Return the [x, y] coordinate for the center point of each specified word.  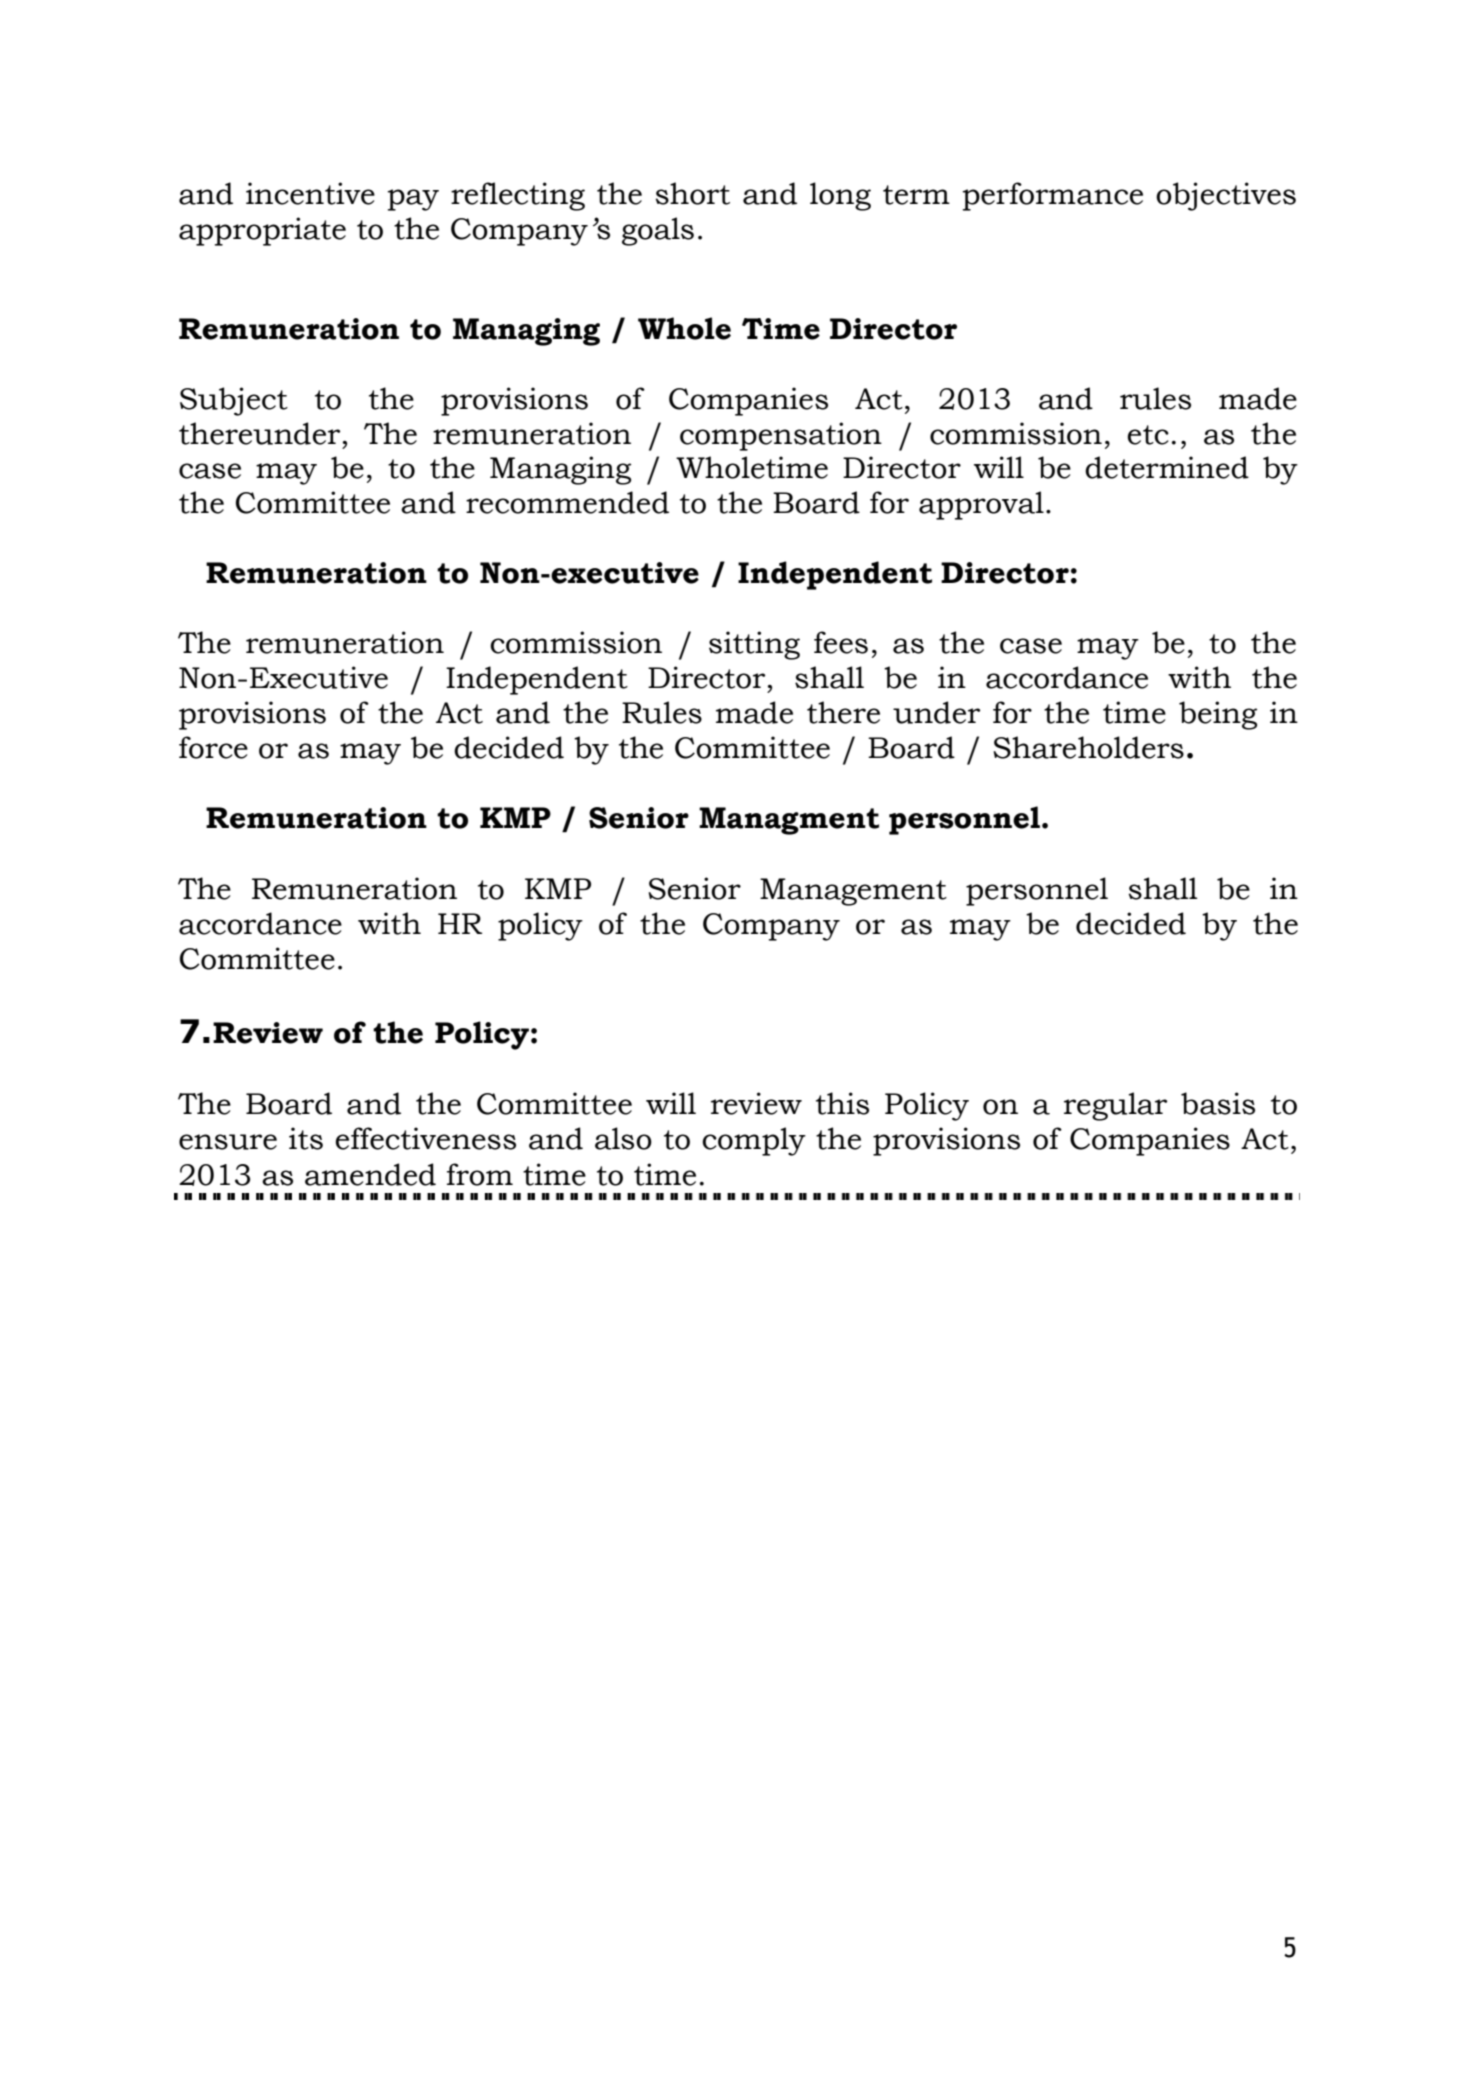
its [306, 1138]
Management [853, 892]
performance [1052, 196]
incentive [310, 193]
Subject [234, 401]
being [1218, 715]
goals [658, 231]
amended [370, 1174]
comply [754, 1141]
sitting [754, 645]
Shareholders [1089, 747]
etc [1148, 435]
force [213, 747]
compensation [781, 436]
